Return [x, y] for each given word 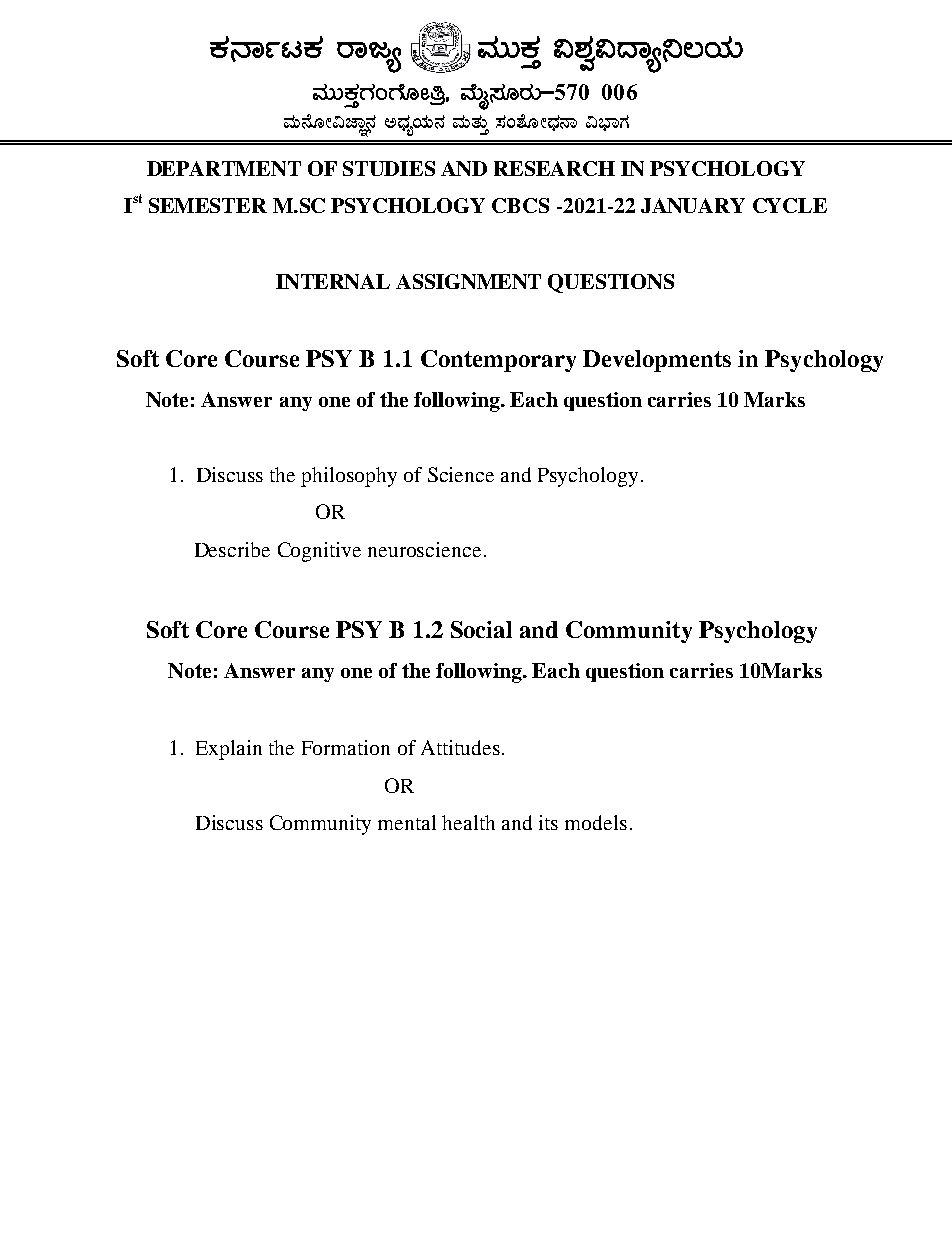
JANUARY [693, 205]
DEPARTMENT [224, 168]
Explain [229, 750]
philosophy [349, 477]
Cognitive [319, 552]
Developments [657, 361]
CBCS [520, 205]
